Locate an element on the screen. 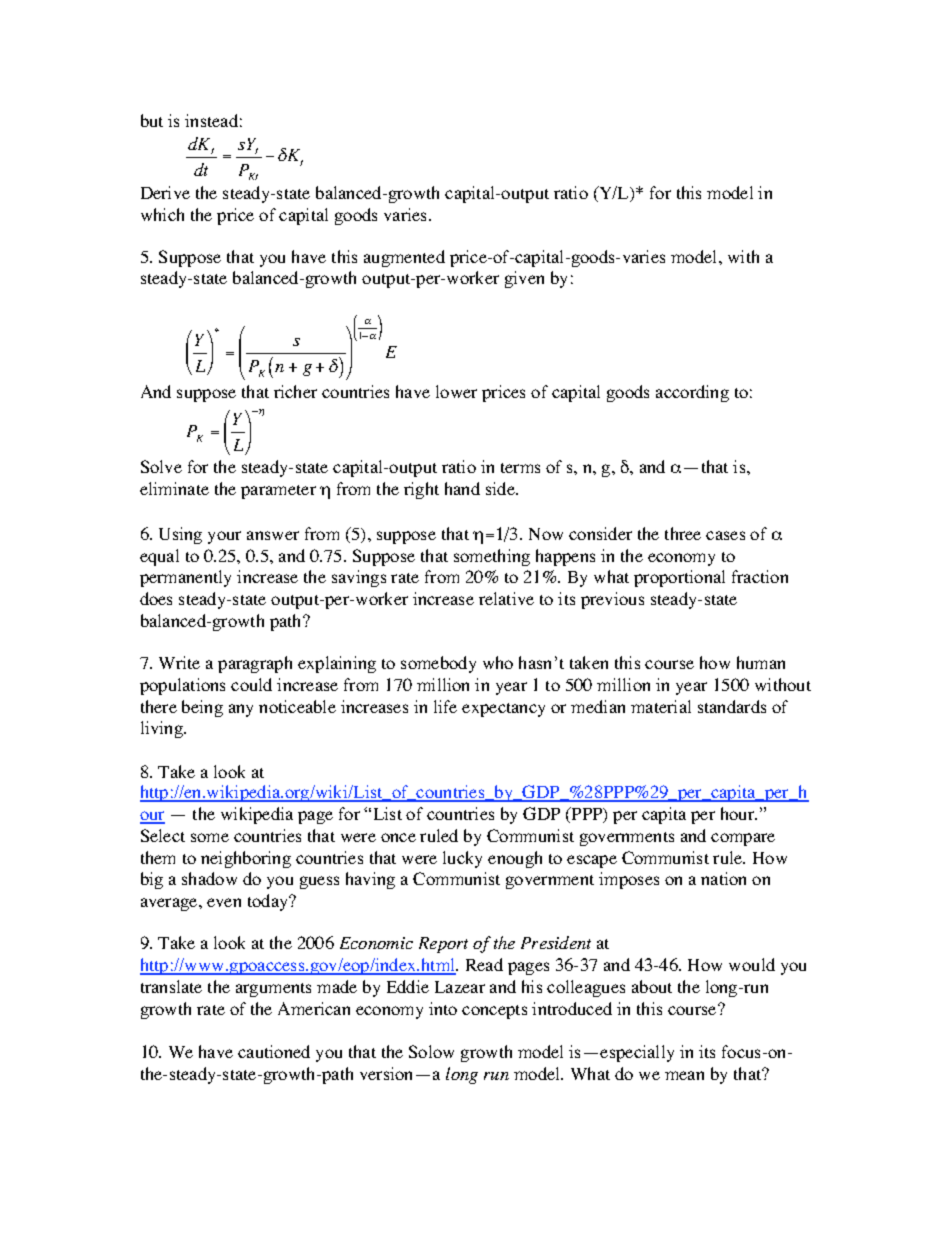  proportional is located at coordinates (679, 578).
